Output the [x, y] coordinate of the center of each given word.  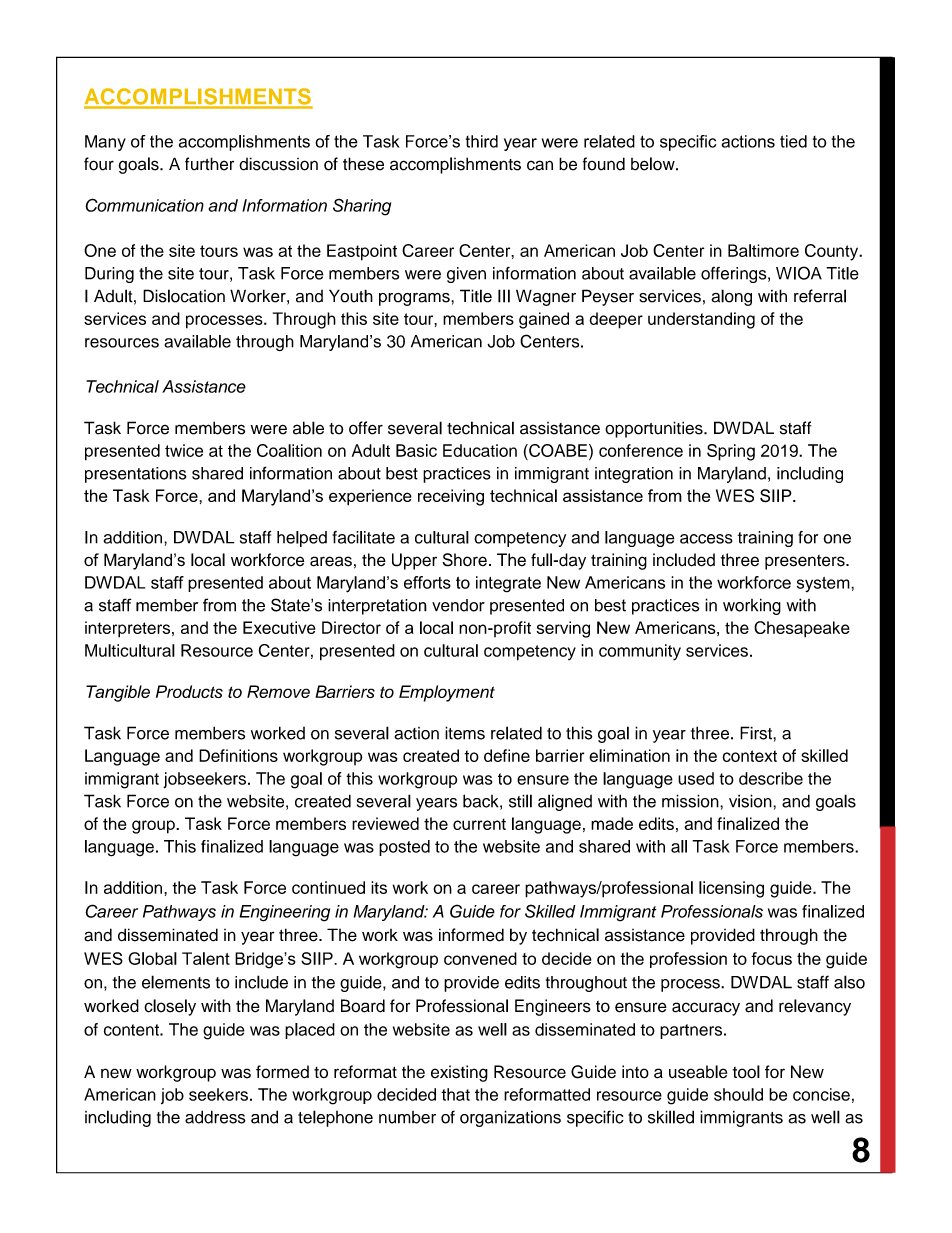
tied [793, 141]
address [215, 1117]
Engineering [284, 913]
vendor [458, 605]
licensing [731, 889]
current [479, 824]
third [482, 141]
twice [184, 450]
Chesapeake [802, 629]
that [455, 1094]
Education [480, 450]
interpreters [129, 629]
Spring [731, 452]
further [209, 164]
